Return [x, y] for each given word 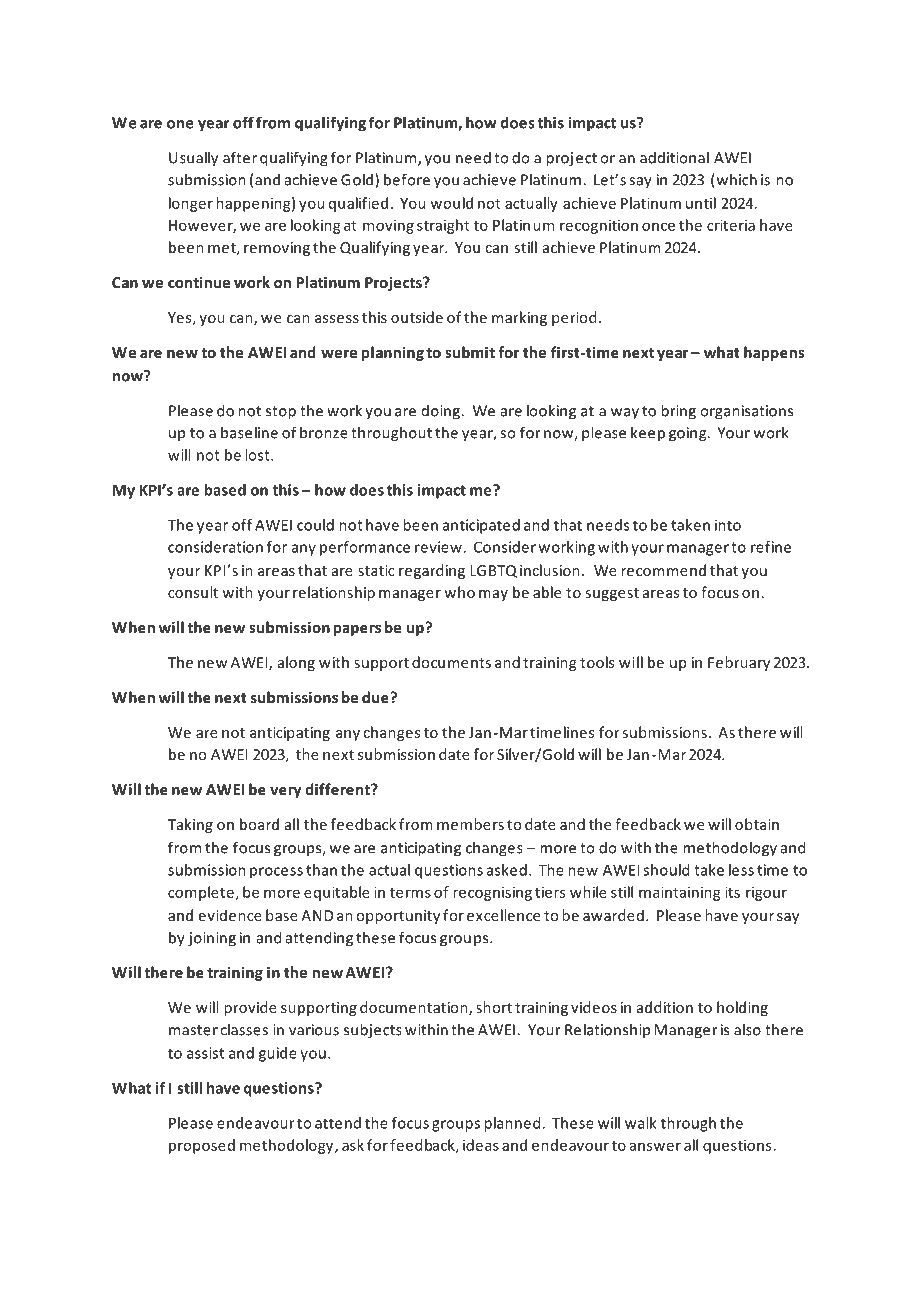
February [739, 663]
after [240, 157]
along [296, 663]
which [735, 180]
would [451, 203]
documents [451, 662]
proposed [202, 1146]
